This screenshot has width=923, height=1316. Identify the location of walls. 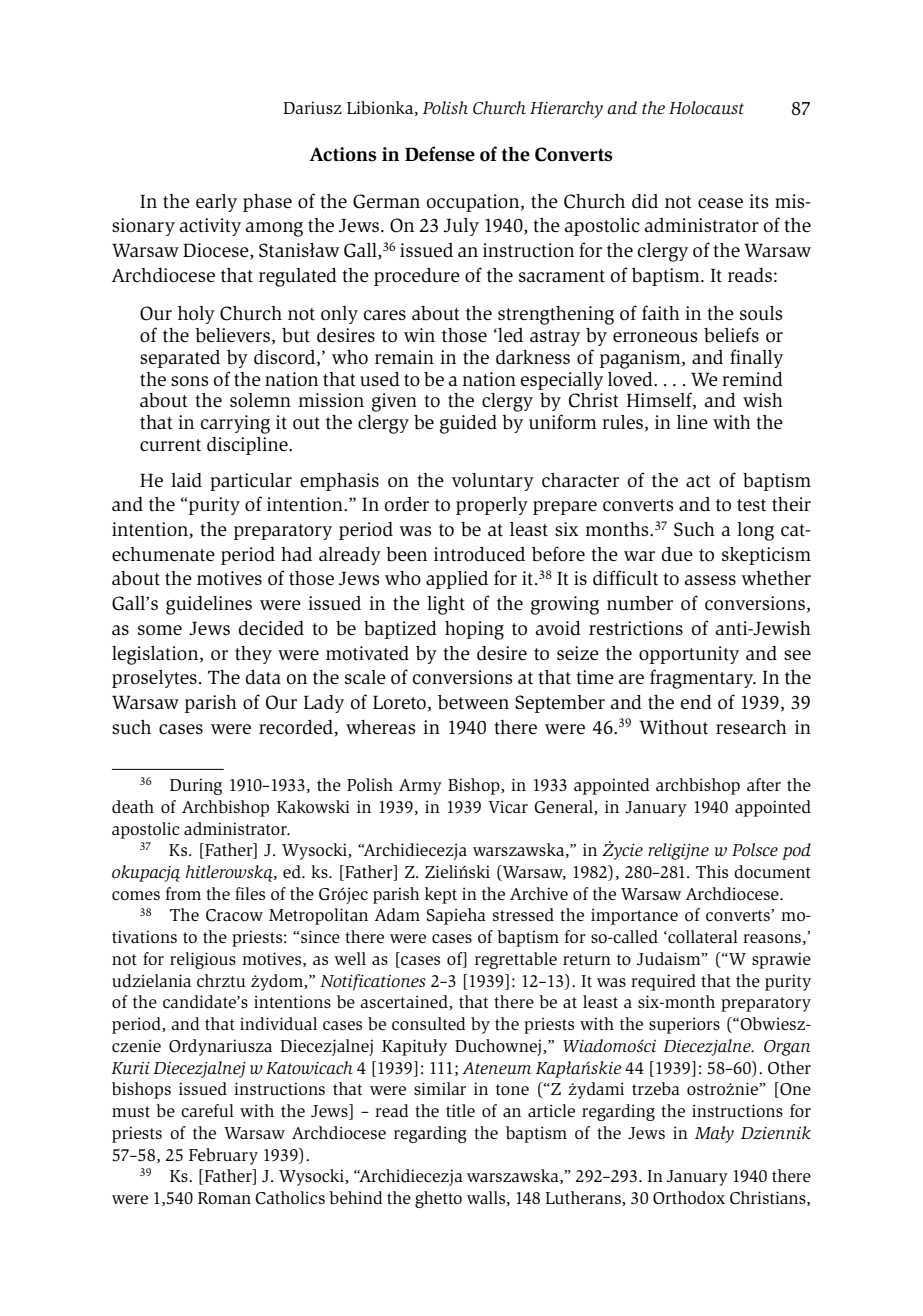
(486, 1197).
